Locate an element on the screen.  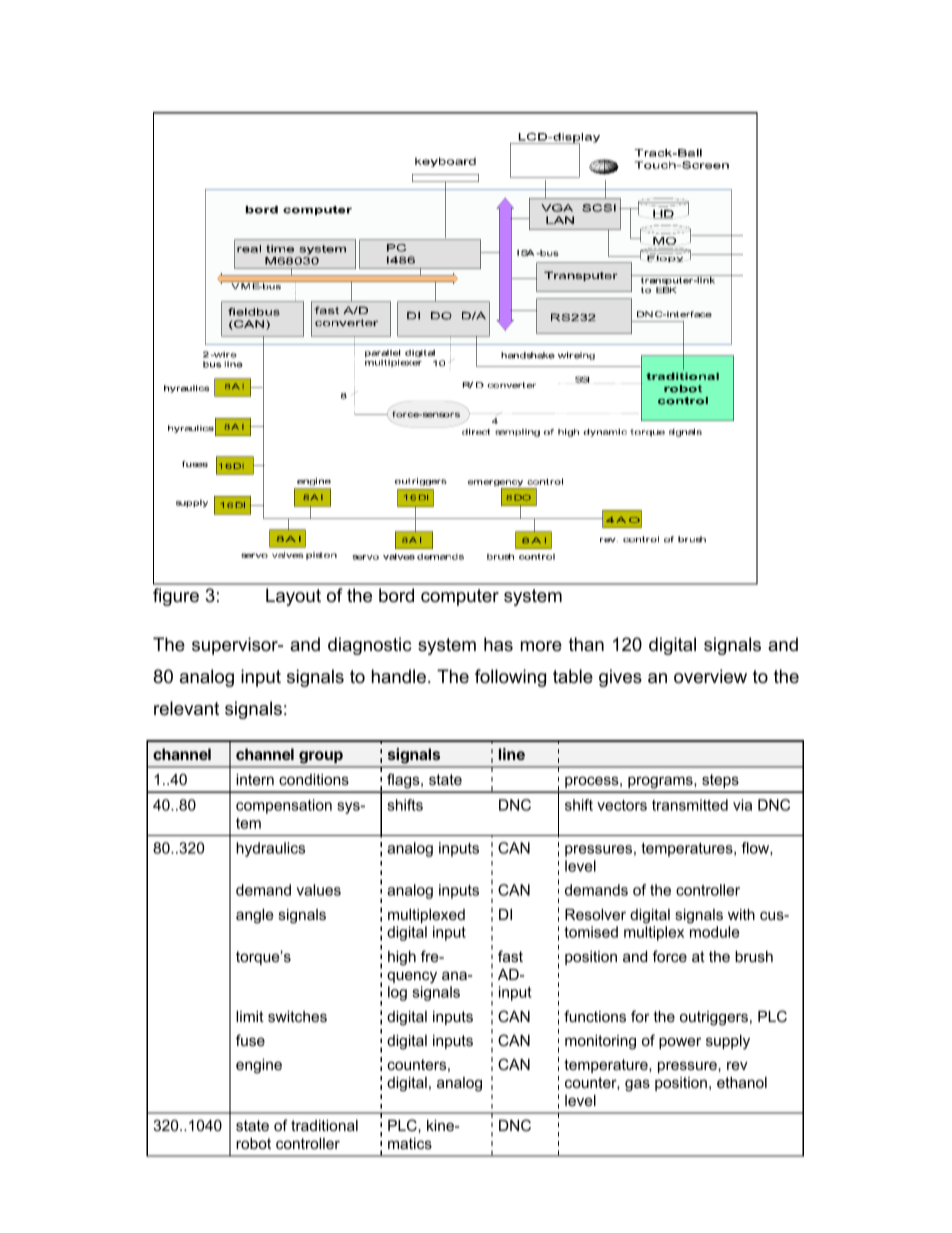
angle is located at coordinates (255, 916).
